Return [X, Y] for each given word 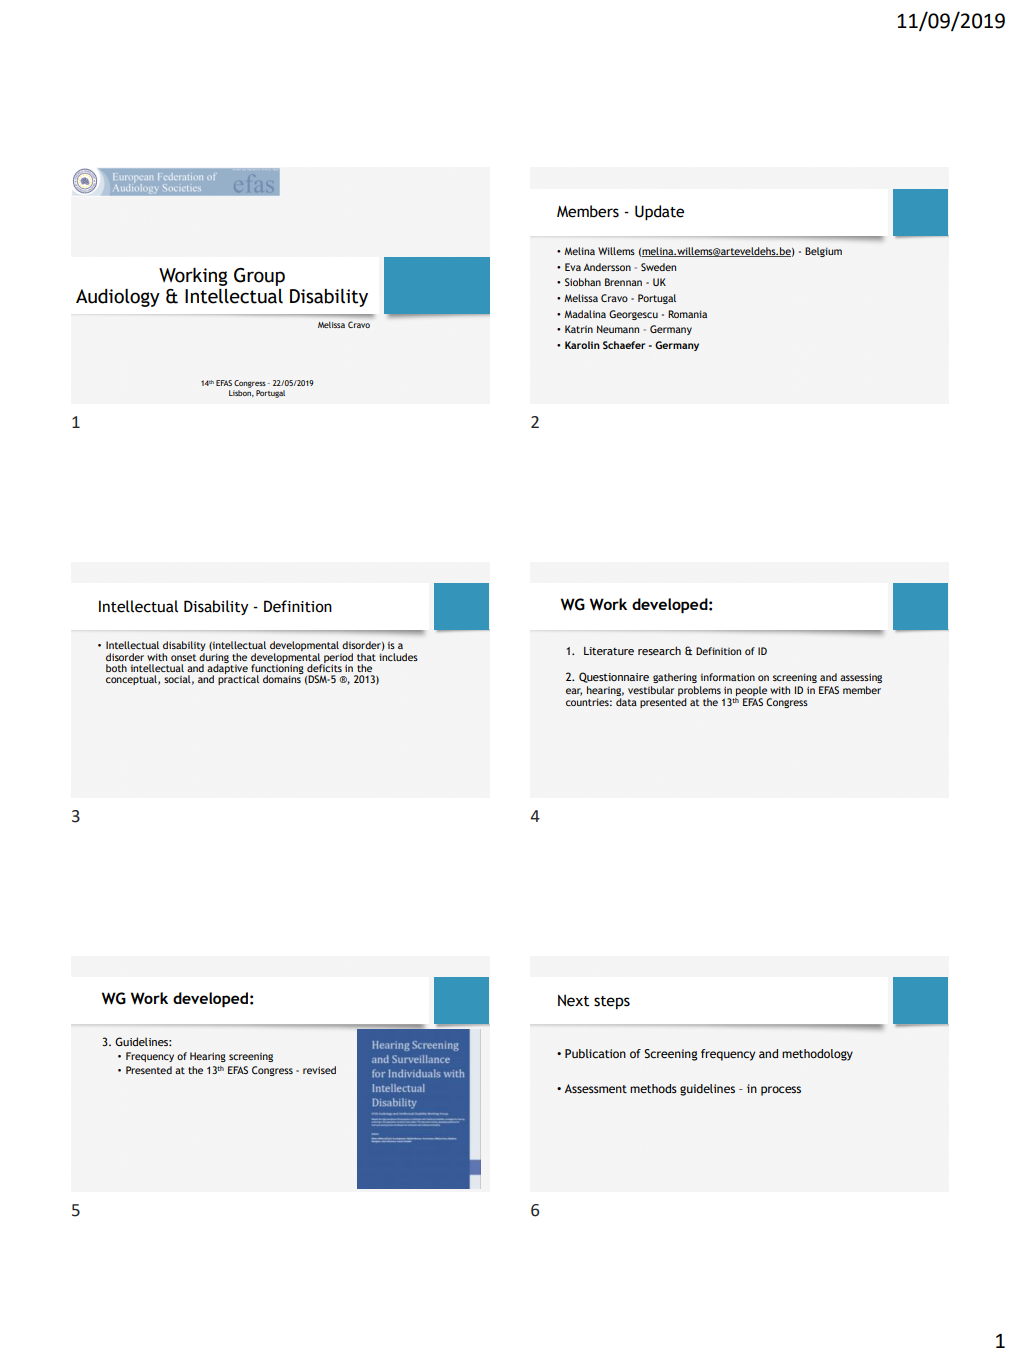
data [626, 702]
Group [259, 277]
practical [238, 679]
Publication [595, 1053]
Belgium [823, 252]
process [781, 1091]
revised [319, 1070]
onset [184, 657]
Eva [573, 267]
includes [398, 655]
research [659, 650]
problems [699, 692]
